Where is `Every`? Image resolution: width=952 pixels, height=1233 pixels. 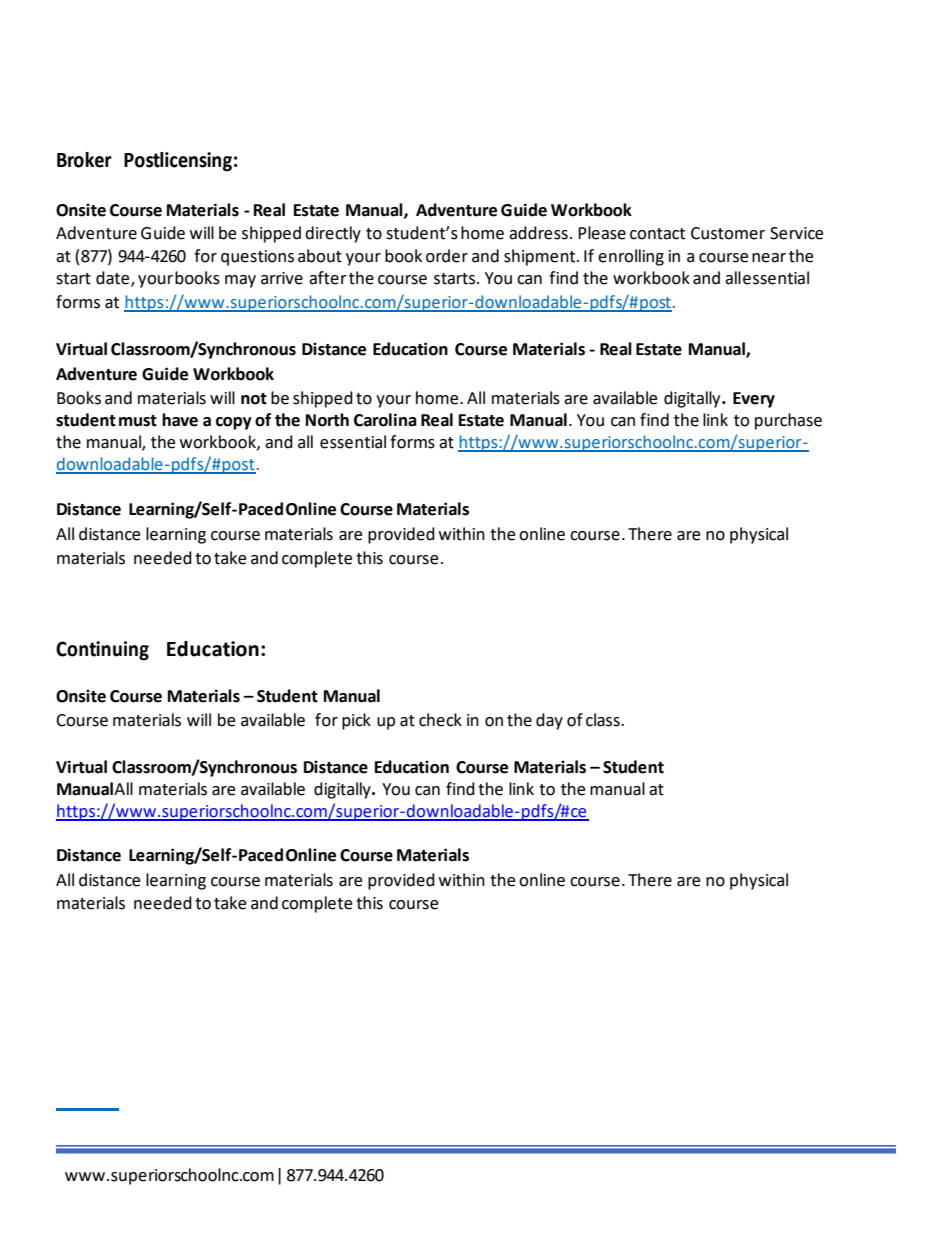 Every is located at coordinates (754, 400).
